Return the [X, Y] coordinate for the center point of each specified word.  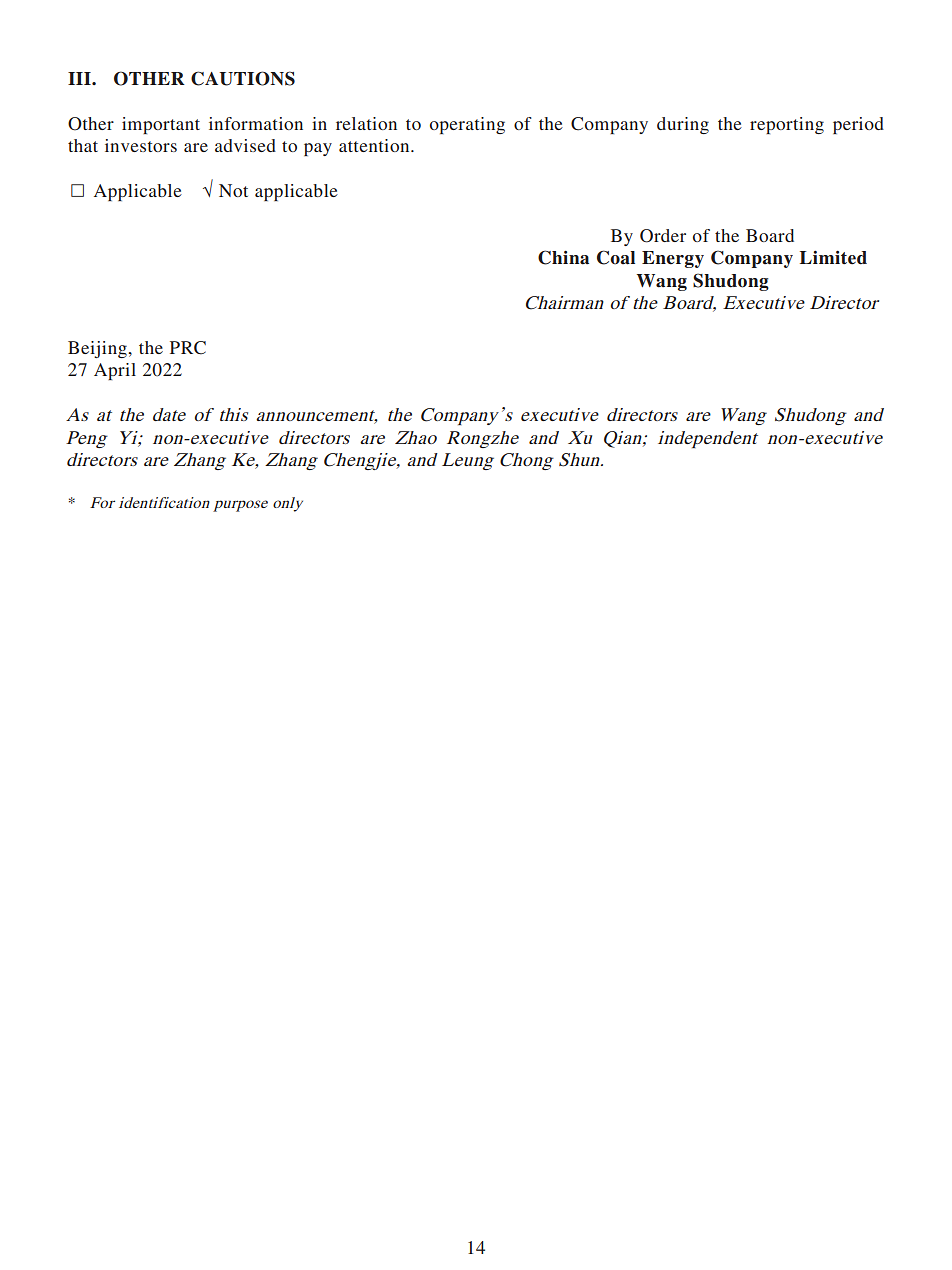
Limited [833, 258]
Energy [673, 259]
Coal [616, 257]
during [683, 125]
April [115, 371]
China [563, 257]
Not [233, 190]
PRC [188, 348]
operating [467, 125]
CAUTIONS [243, 78]
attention [375, 145]
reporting [787, 125]
